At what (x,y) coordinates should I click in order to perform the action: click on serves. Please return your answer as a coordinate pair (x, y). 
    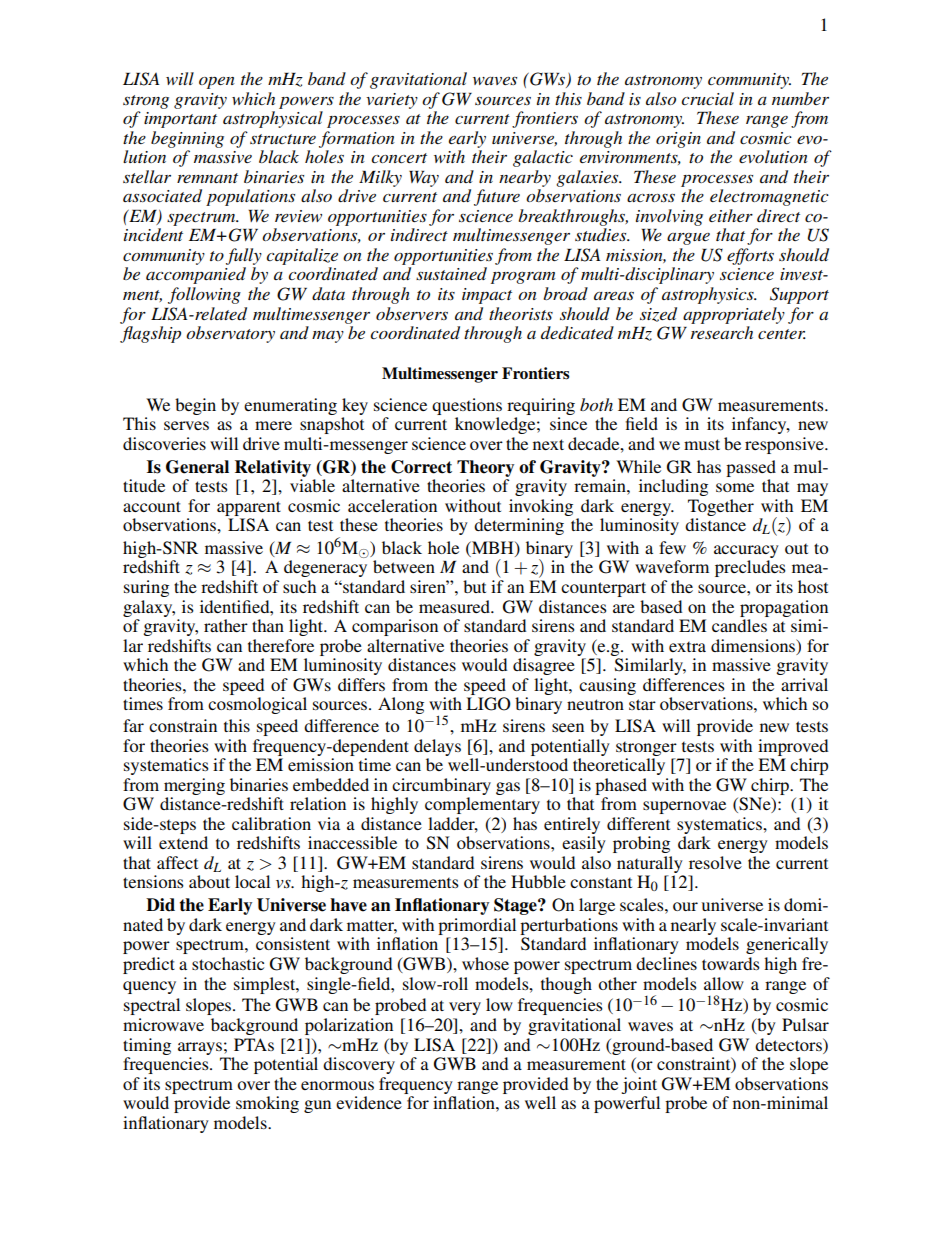
    Looking at the image, I should click on (186, 425).
